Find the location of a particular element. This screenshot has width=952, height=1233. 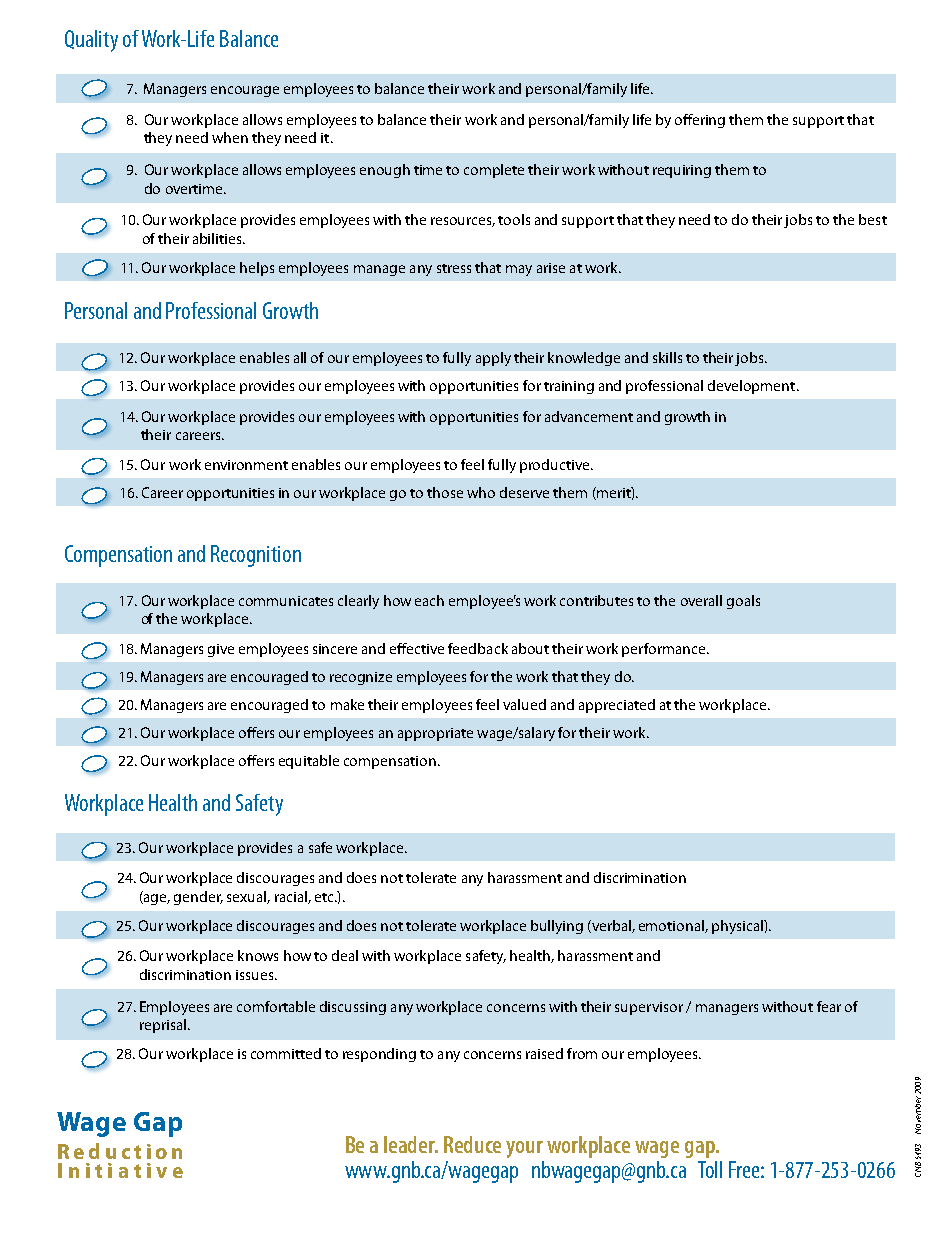

bullying is located at coordinates (557, 927).
